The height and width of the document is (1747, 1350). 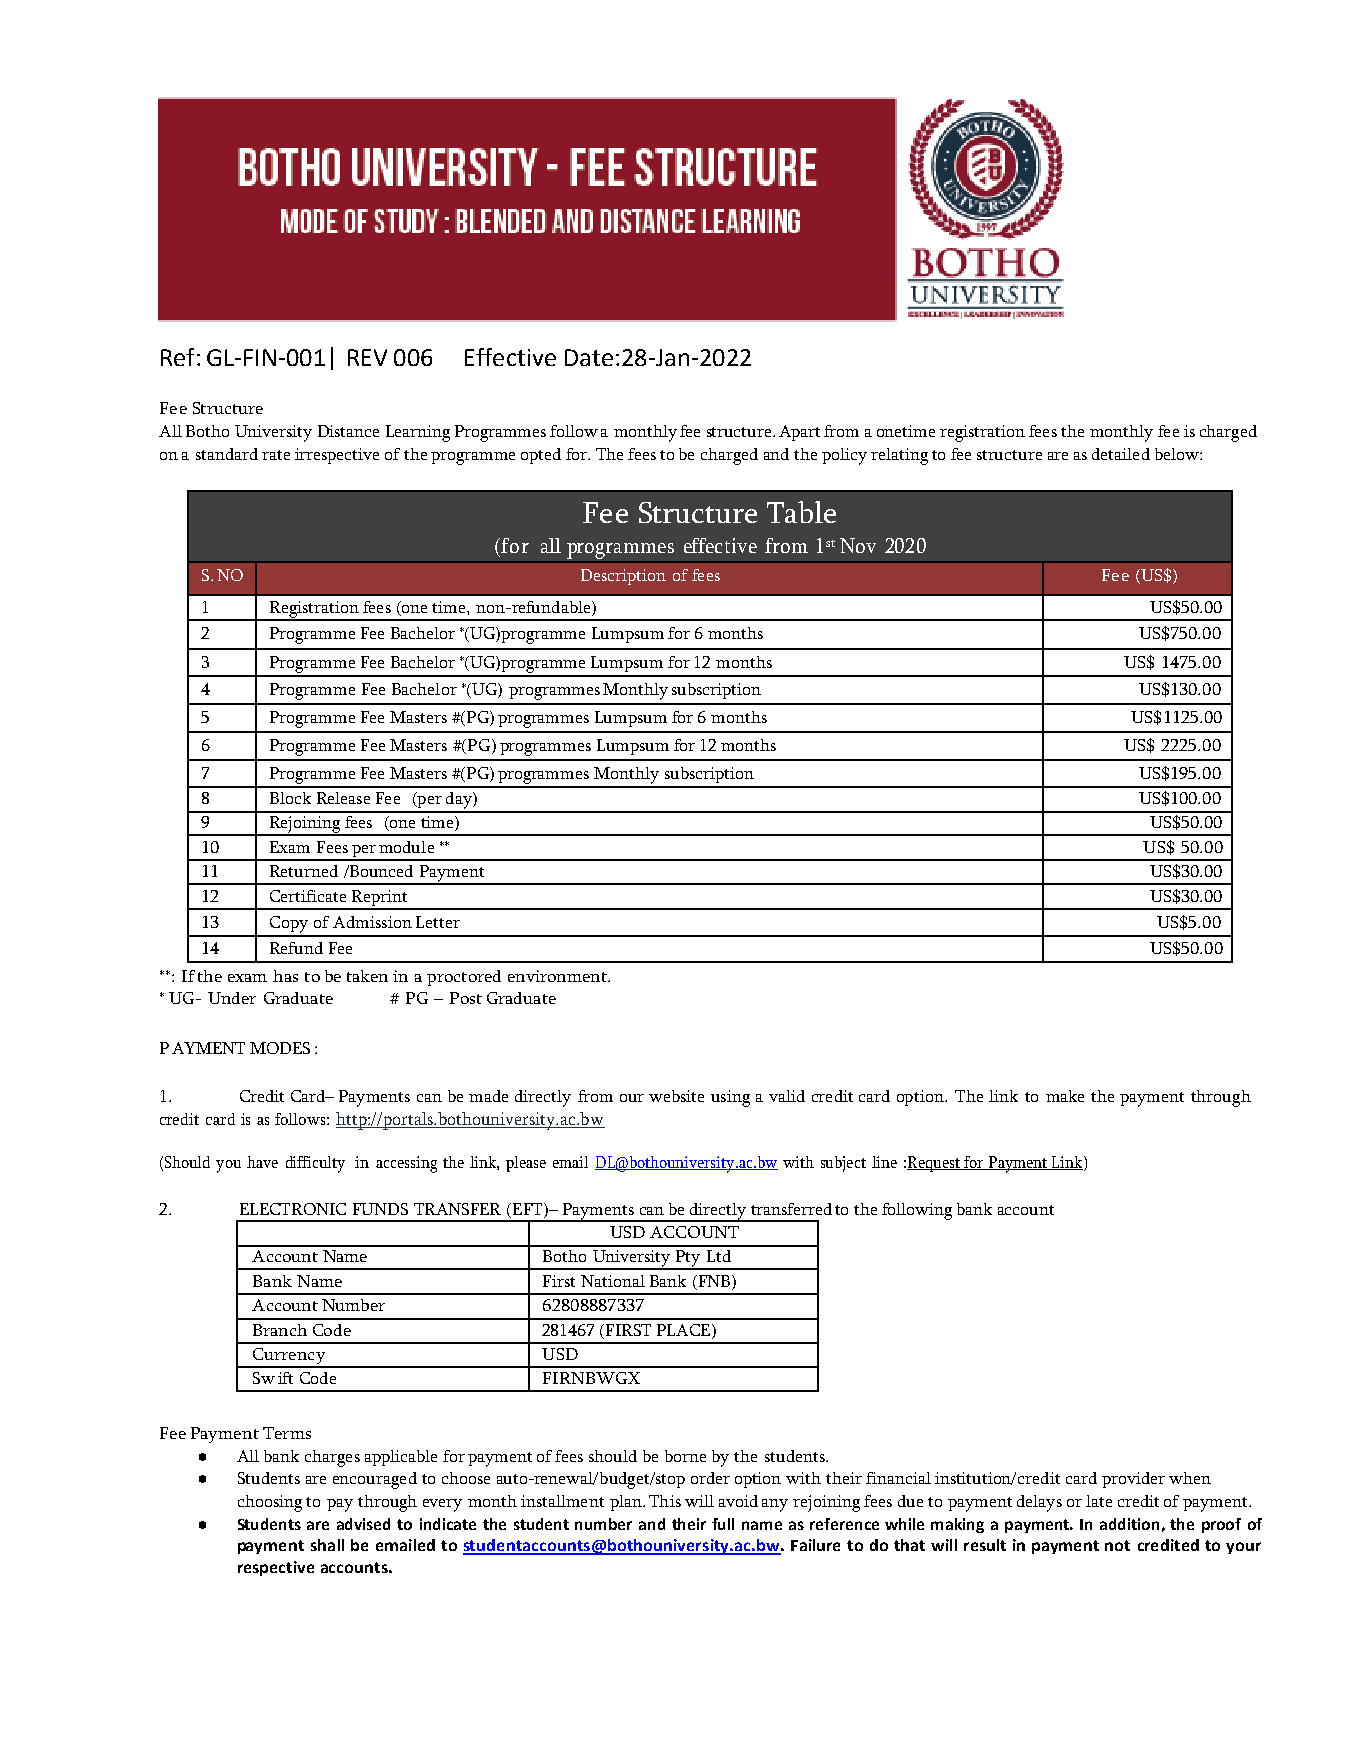 What do you see at coordinates (367, 357) in the document?
I see `REV` at bounding box center [367, 357].
